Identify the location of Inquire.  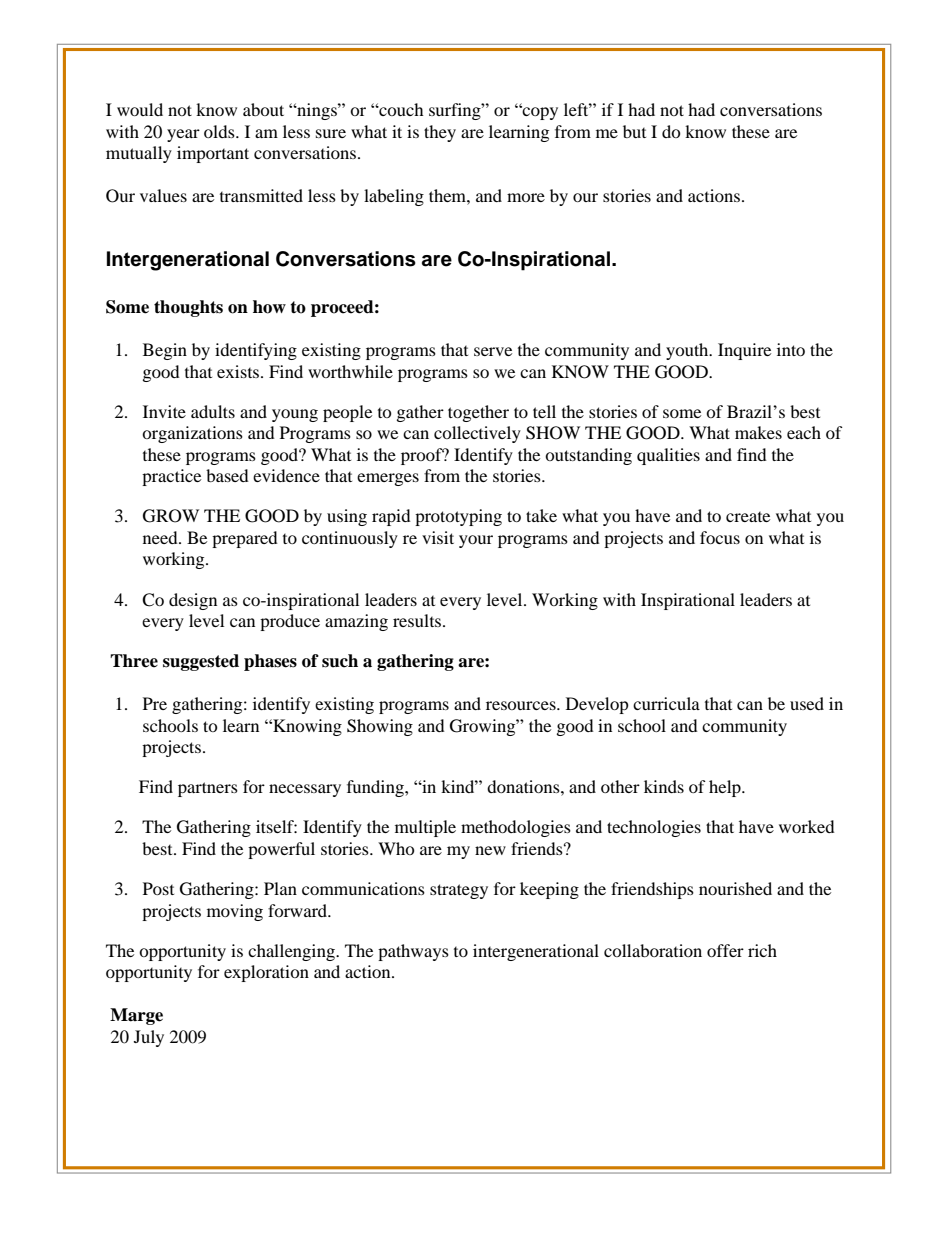
(744, 351).
